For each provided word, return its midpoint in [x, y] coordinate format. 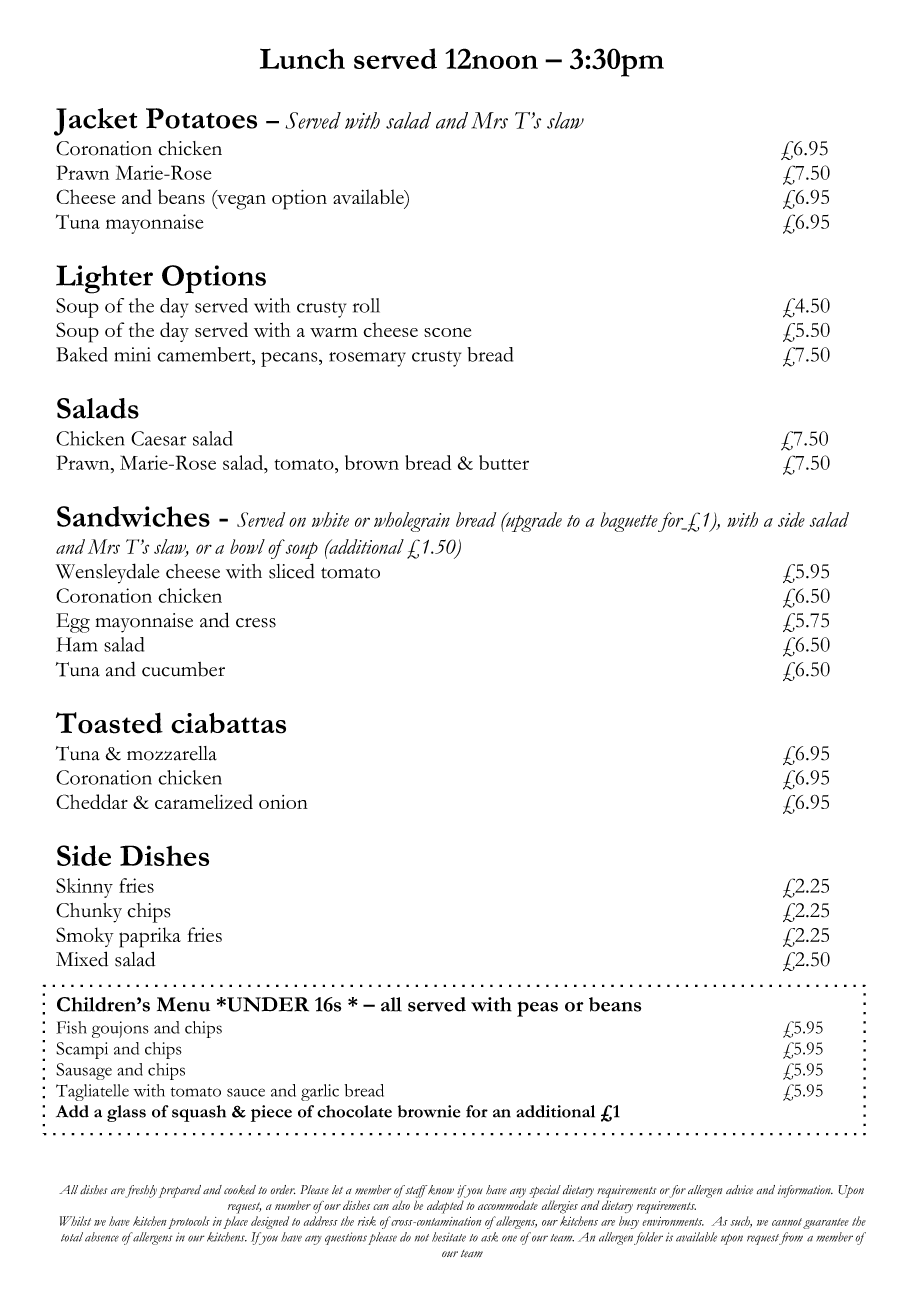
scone [447, 332]
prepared [180, 1191]
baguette [629, 522]
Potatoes [201, 118]
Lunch [302, 58]
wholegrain [412, 522]
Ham [76, 644]
